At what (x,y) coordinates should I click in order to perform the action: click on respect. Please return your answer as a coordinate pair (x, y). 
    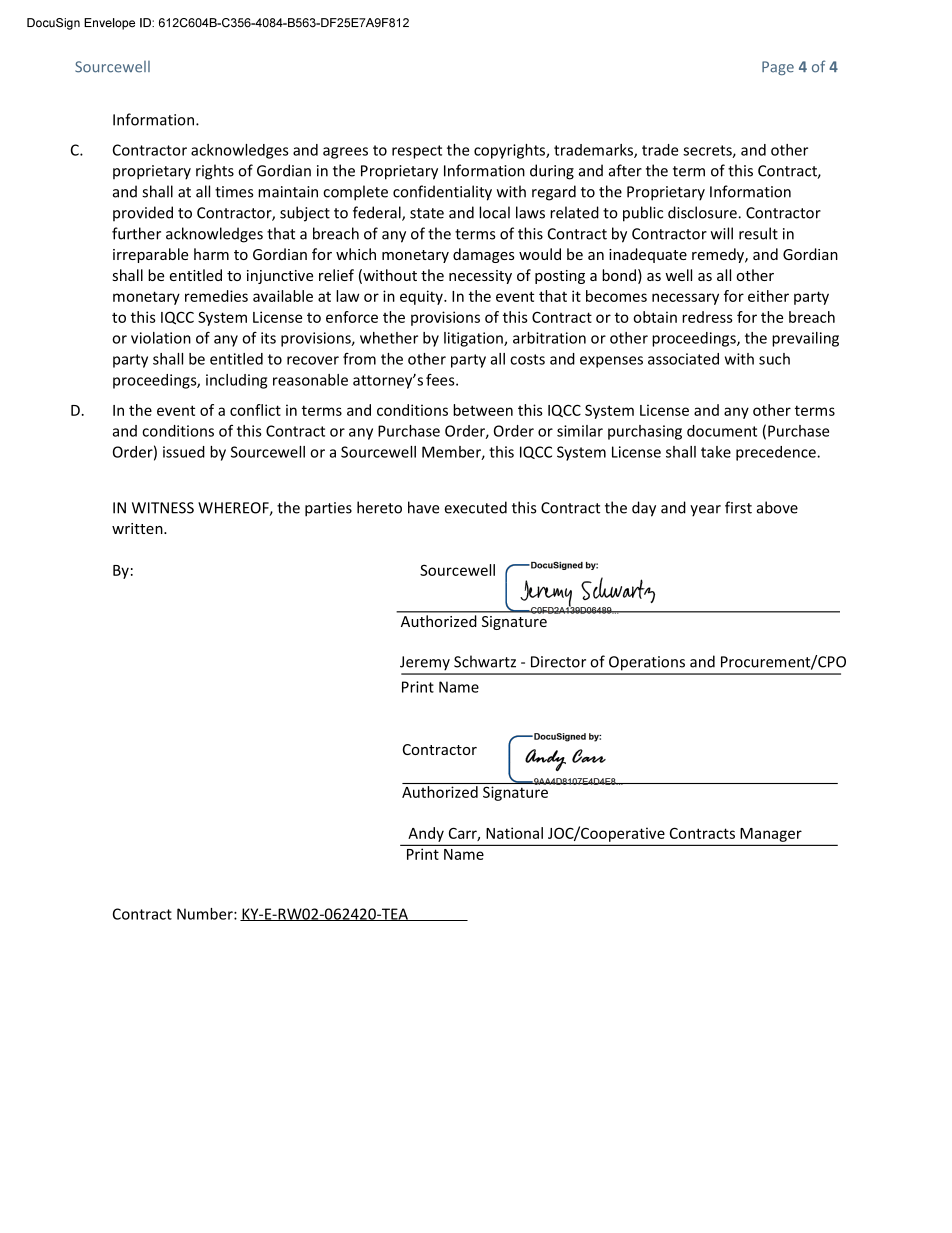
    Looking at the image, I should click on (417, 152).
